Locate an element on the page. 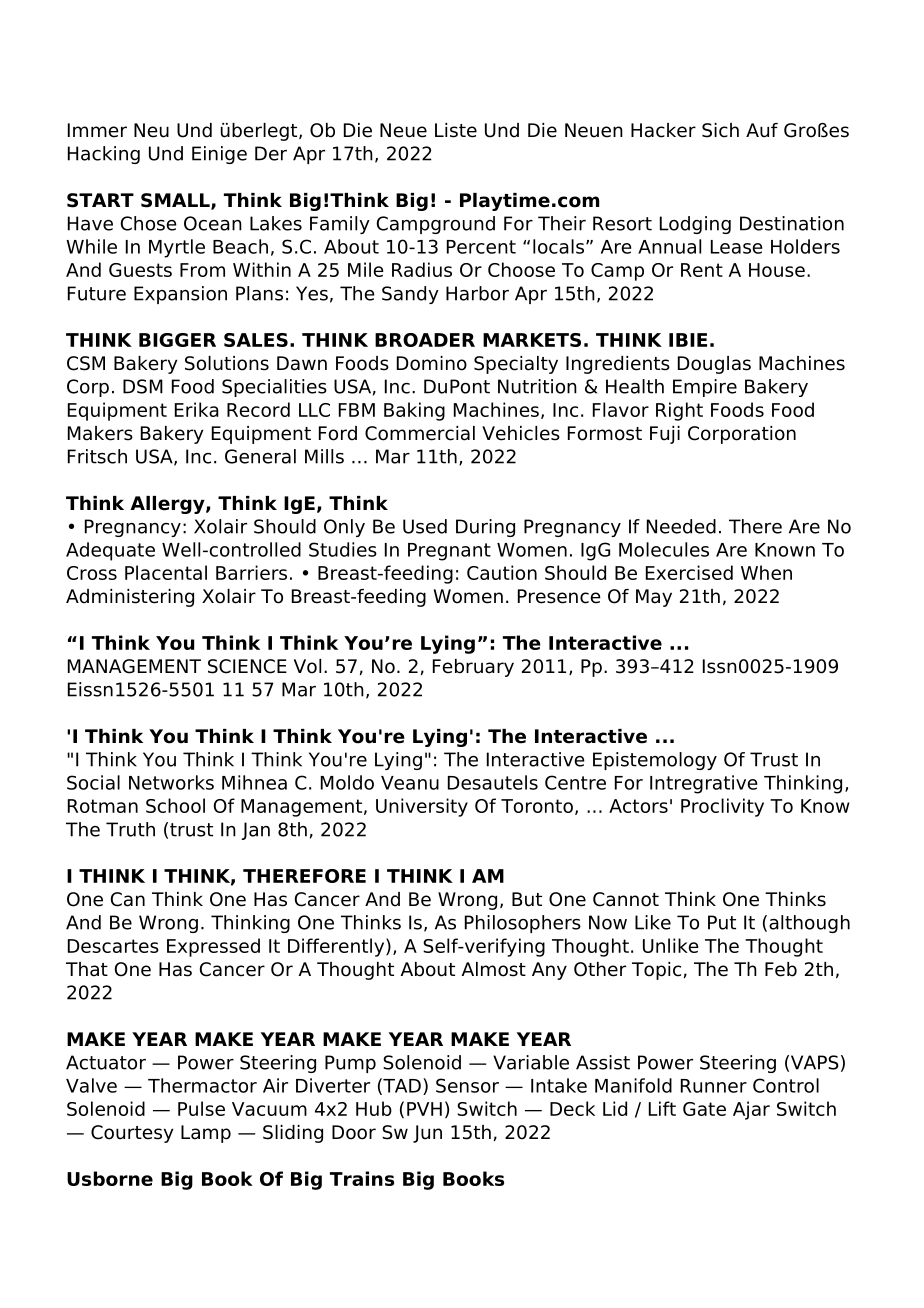 The width and height of the image is (924, 1308). Jun is located at coordinates (427, 1134).
